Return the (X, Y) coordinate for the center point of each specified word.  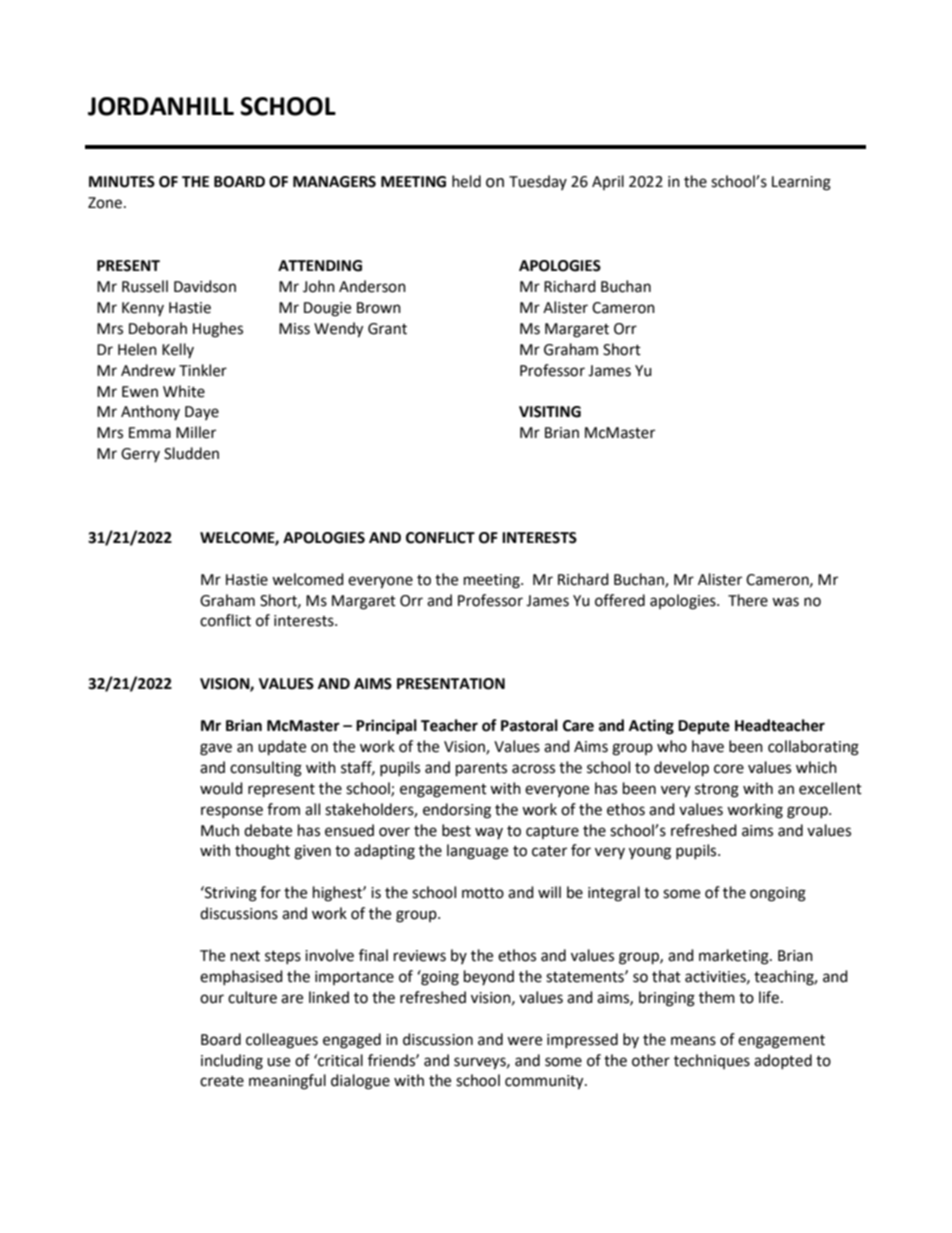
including (232, 1062)
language (477, 852)
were (524, 1041)
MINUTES (122, 182)
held (466, 181)
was (785, 602)
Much (220, 830)
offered (620, 600)
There (748, 600)
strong (717, 791)
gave (216, 749)
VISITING (550, 412)
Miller (196, 432)
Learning (801, 183)
